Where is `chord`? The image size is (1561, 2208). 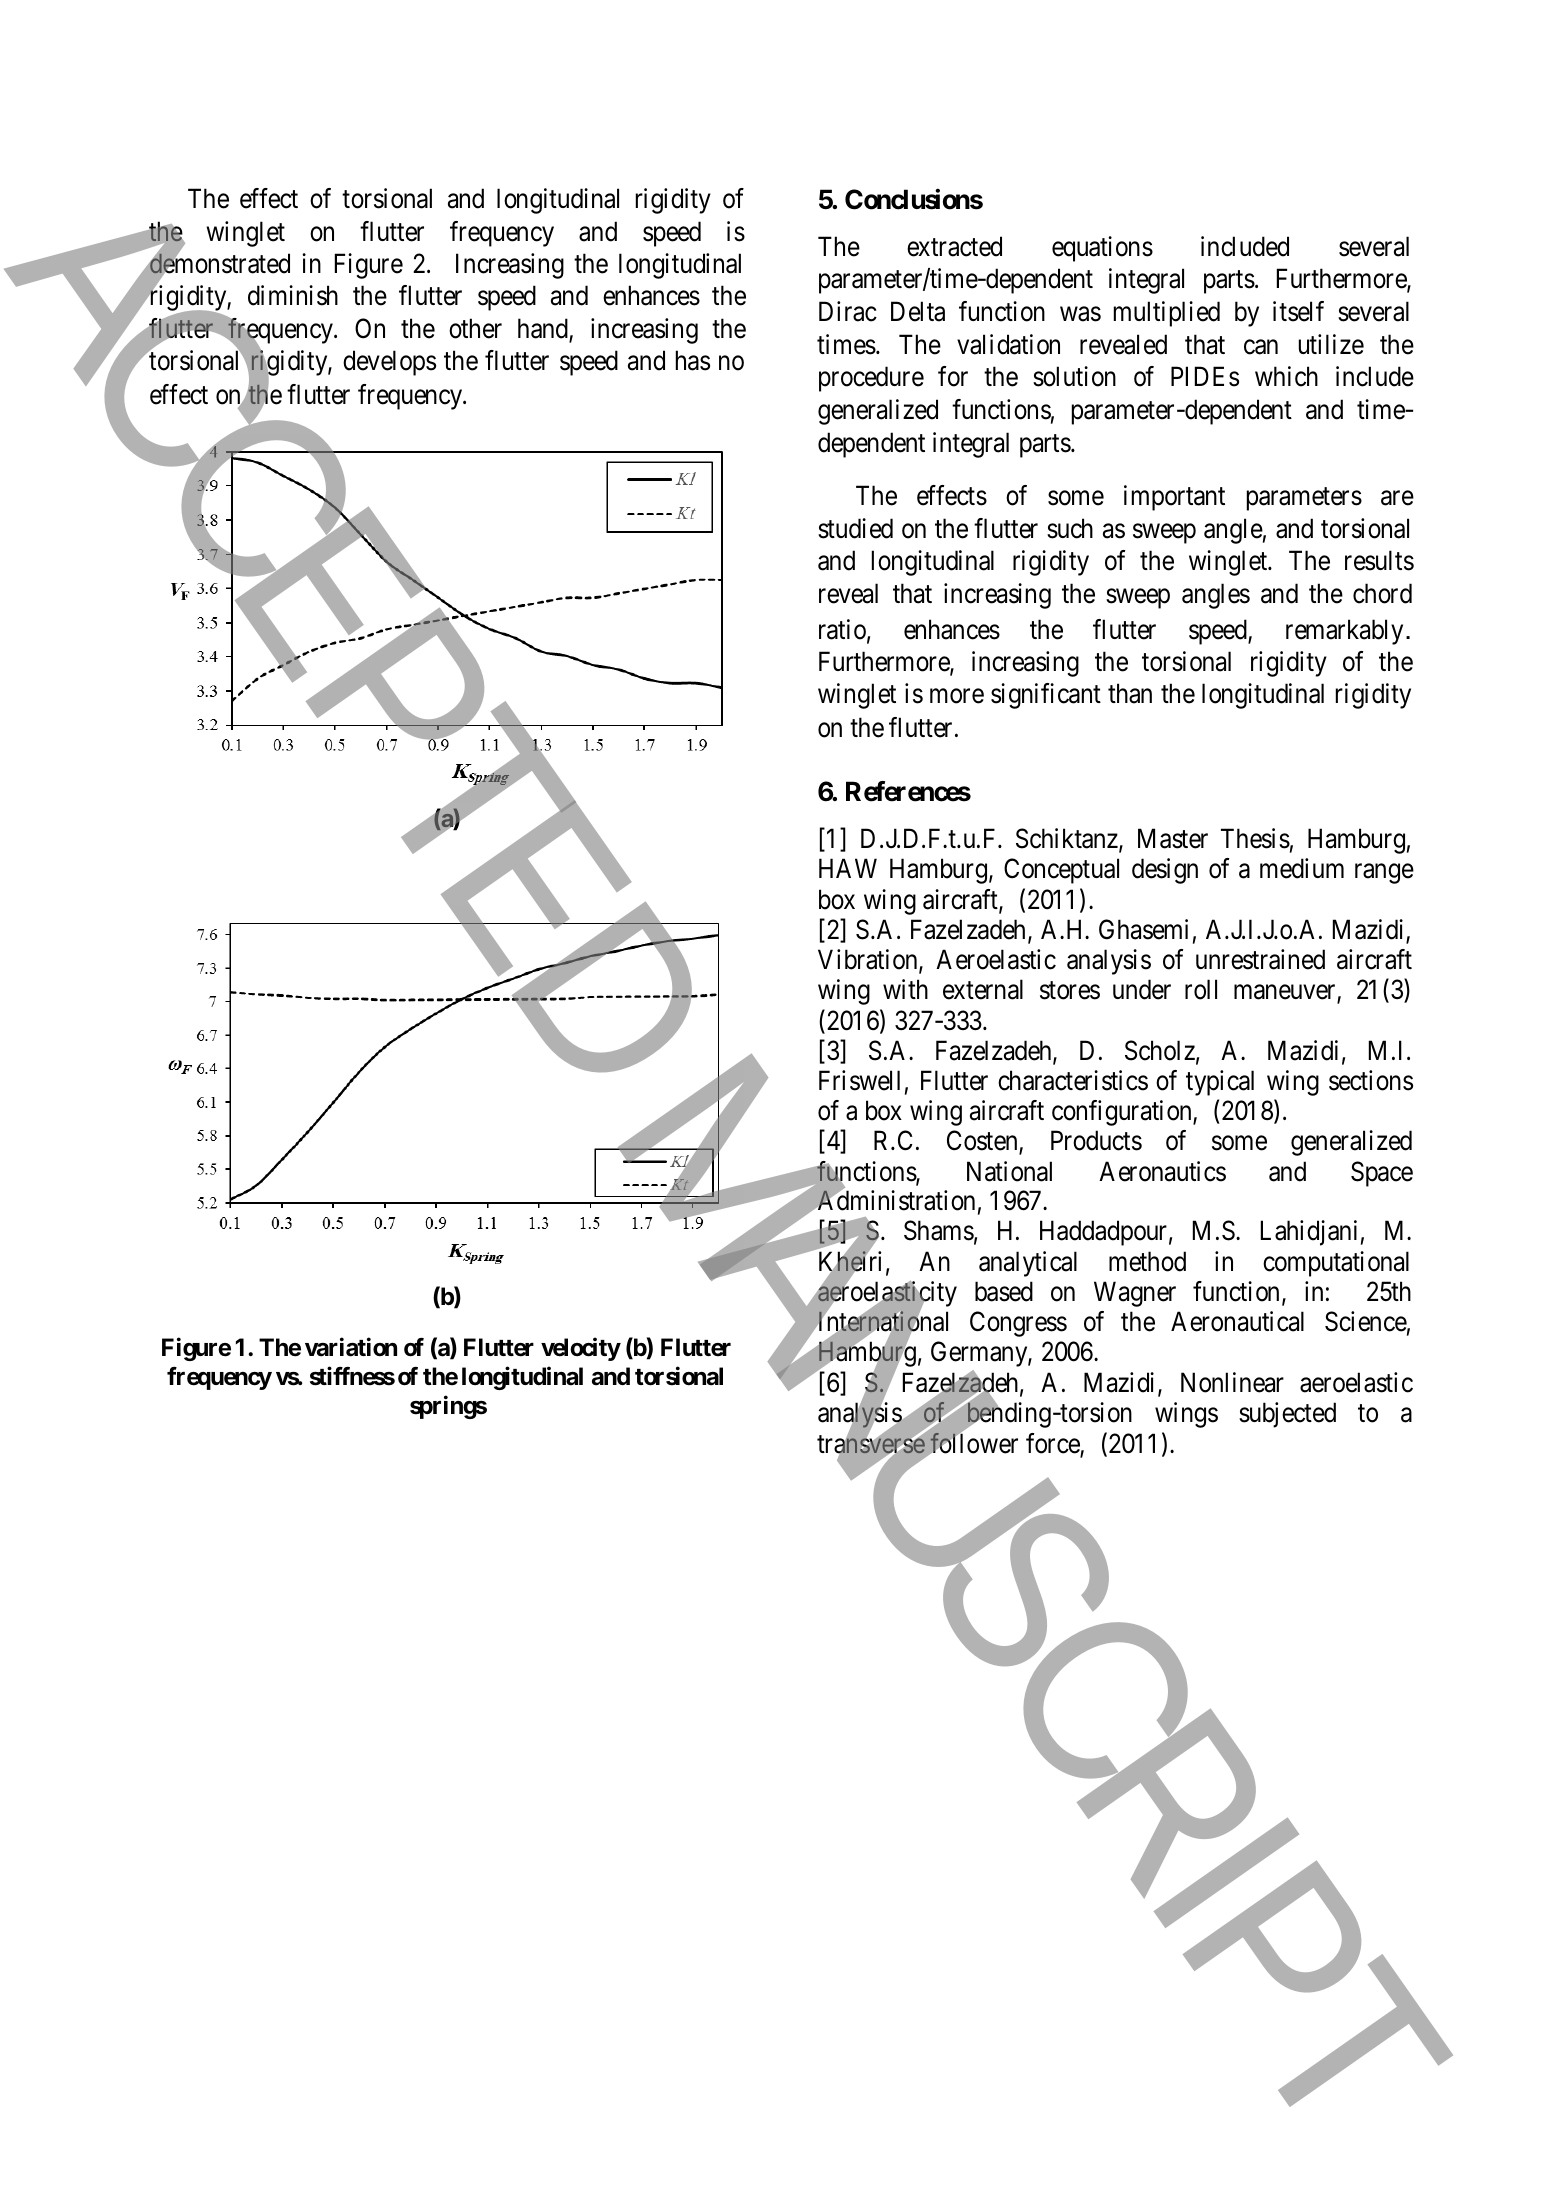 chord is located at coordinates (1382, 593).
